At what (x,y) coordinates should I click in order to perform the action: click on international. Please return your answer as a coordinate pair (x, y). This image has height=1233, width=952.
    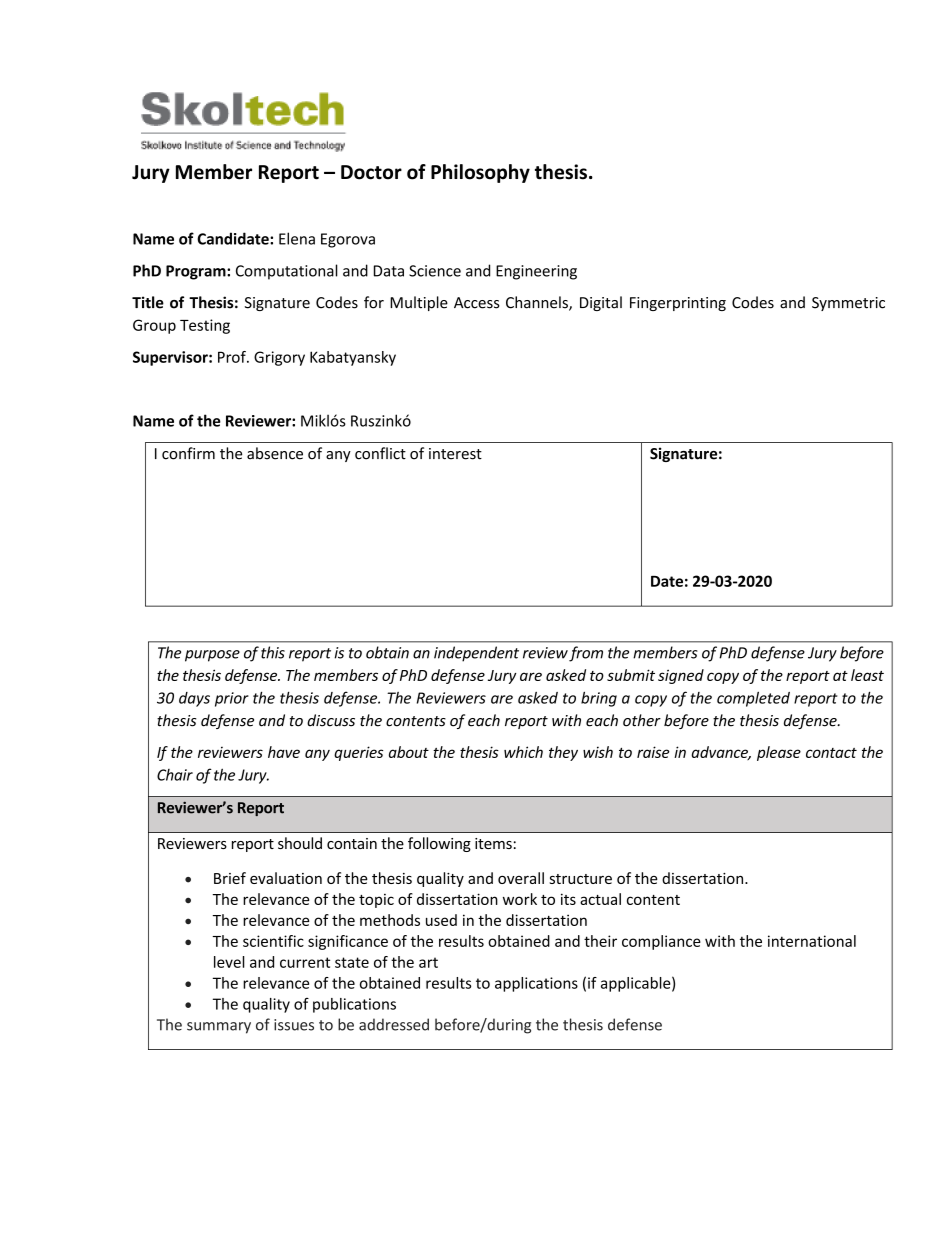
    Looking at the image, I should click on (812, 941).
